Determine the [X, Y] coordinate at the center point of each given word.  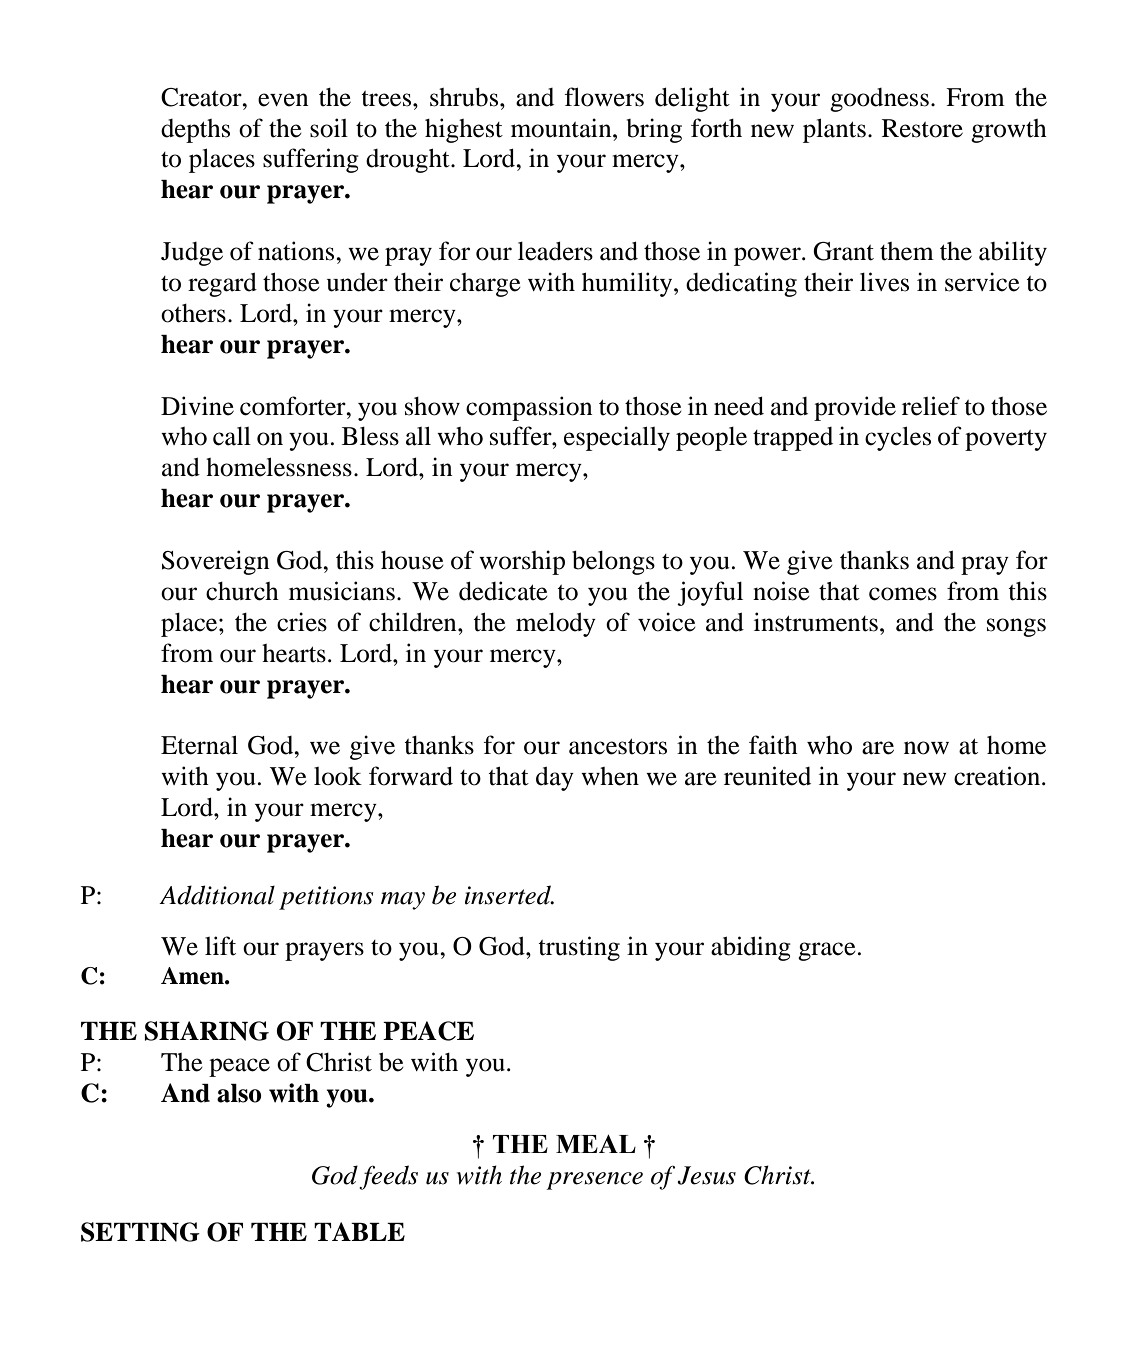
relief [931, 406]
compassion [529, 408]
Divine [197, 406]
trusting [579, 948]
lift [220, 946]
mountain [562, 128]
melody [556, 624]
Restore [922, 128]
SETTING [140, 1232]
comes [903, 594]
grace [827, 951]
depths [195, 131]
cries [302, 622]
